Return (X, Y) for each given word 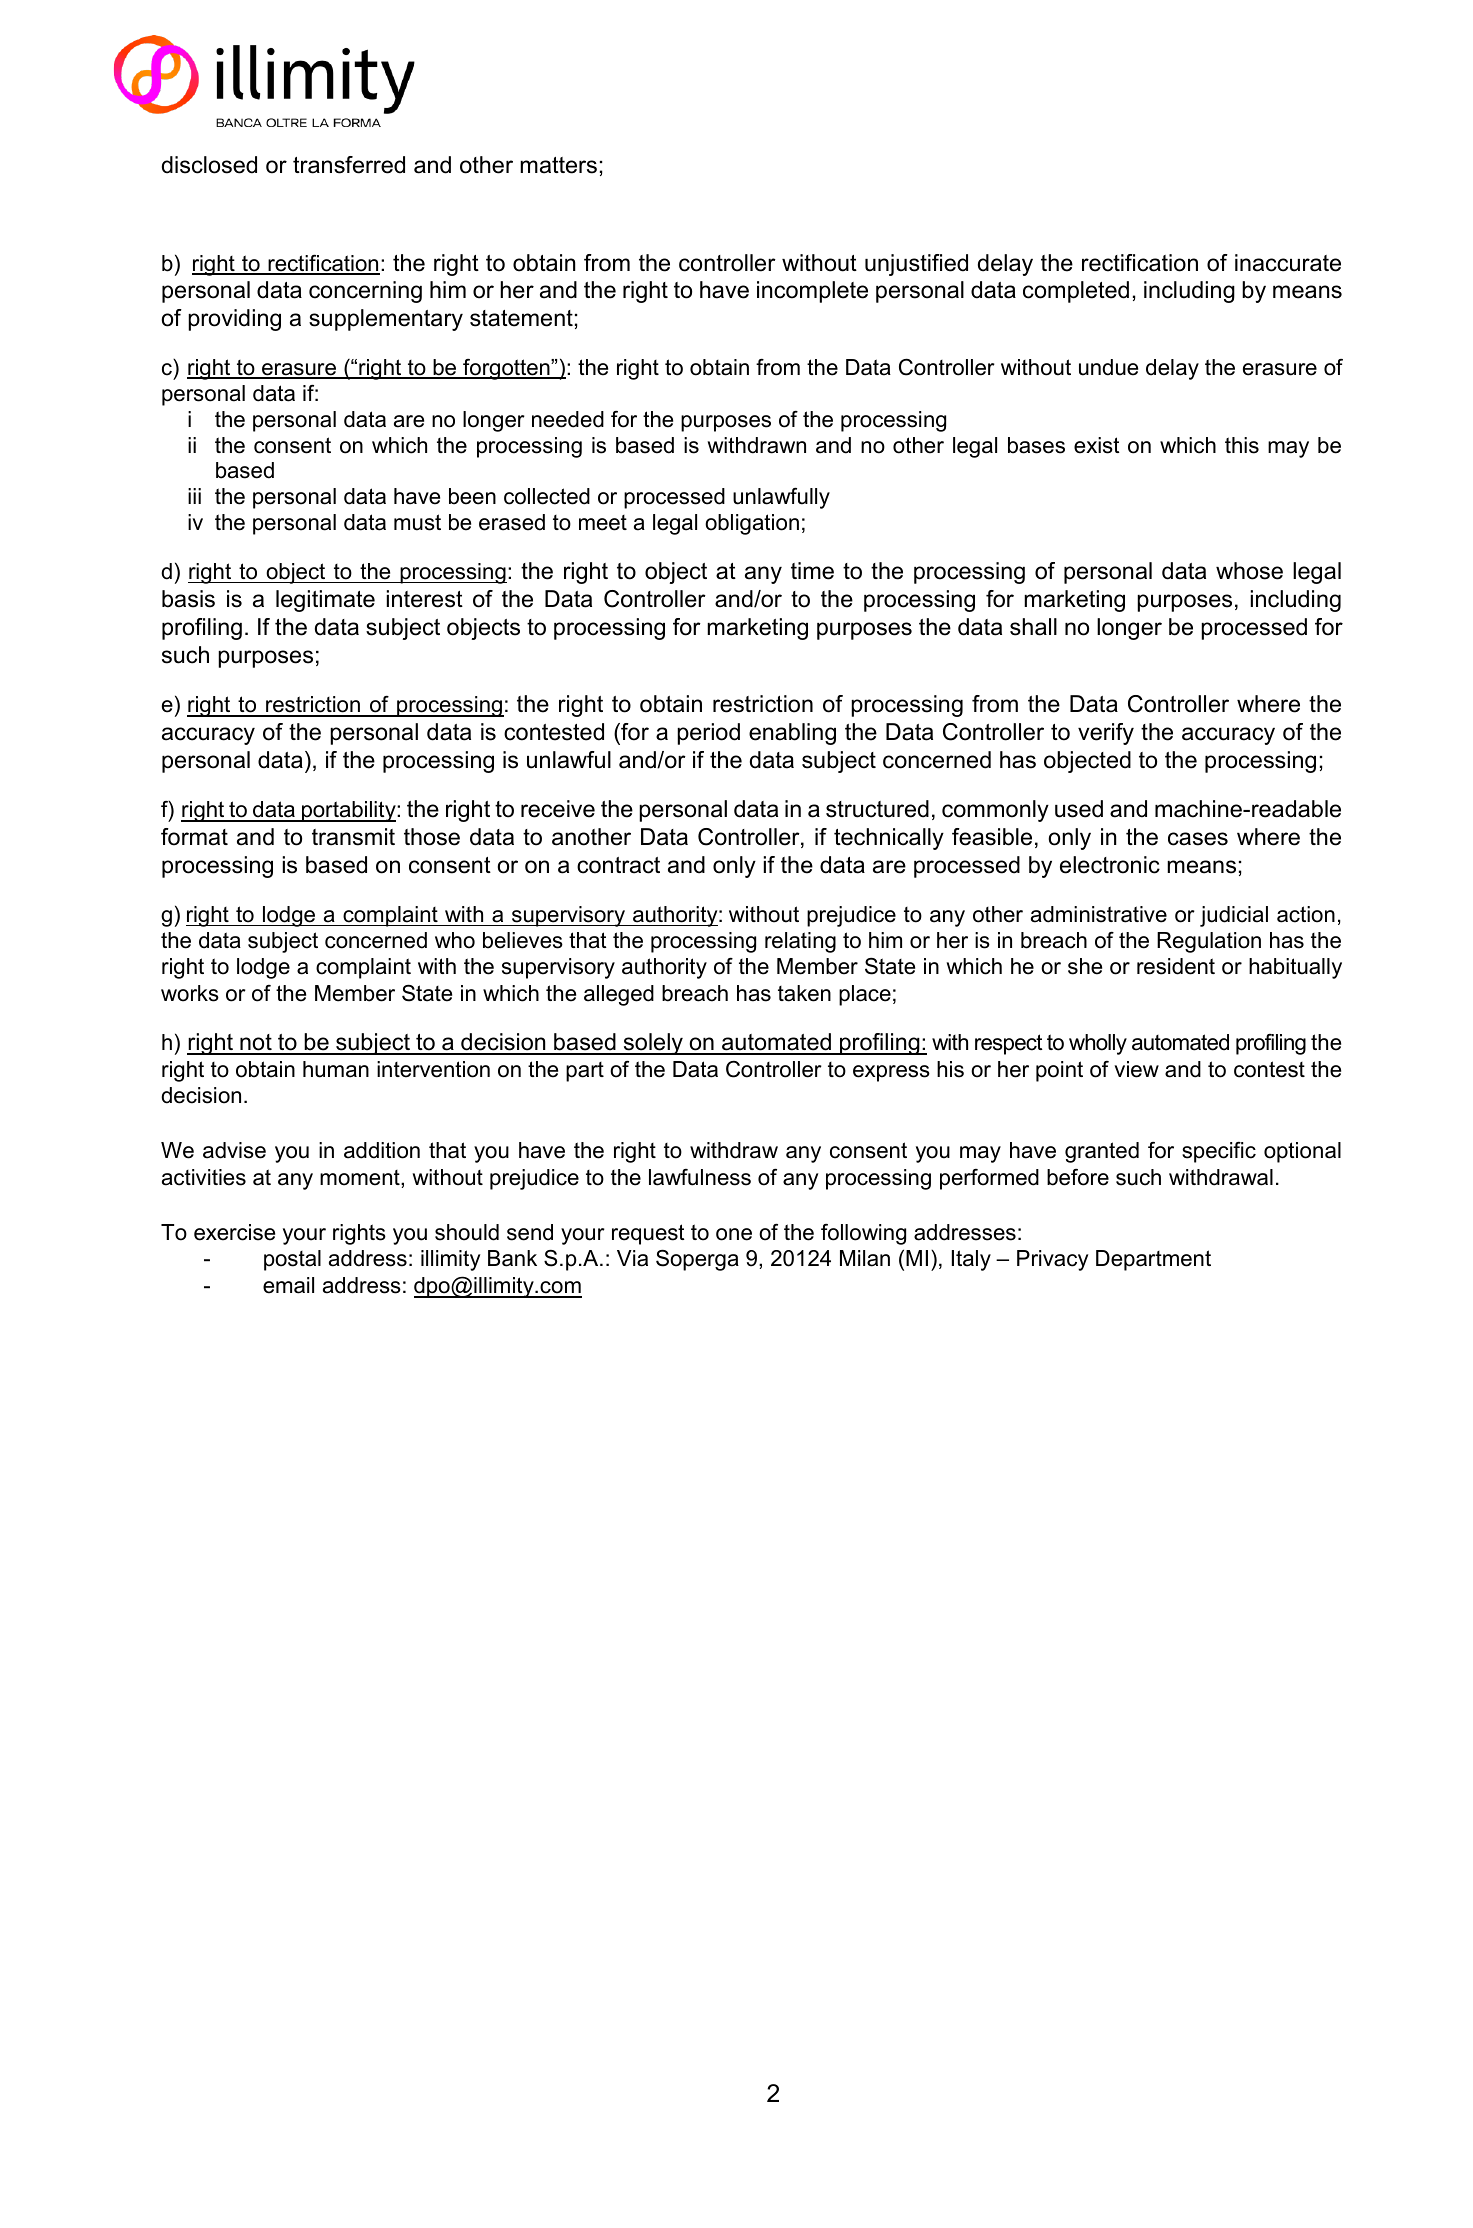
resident (1176, 966)
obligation (752, 524)
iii (194, 496)
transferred (349, 165)
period (708, 734)
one (734, 1234)
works (190, 993)
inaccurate (1288, 263)
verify (1106, 734)
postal (292, 1260)
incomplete (812, 292)
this (1242, 445)
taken (804, 993)
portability (349, 811)
